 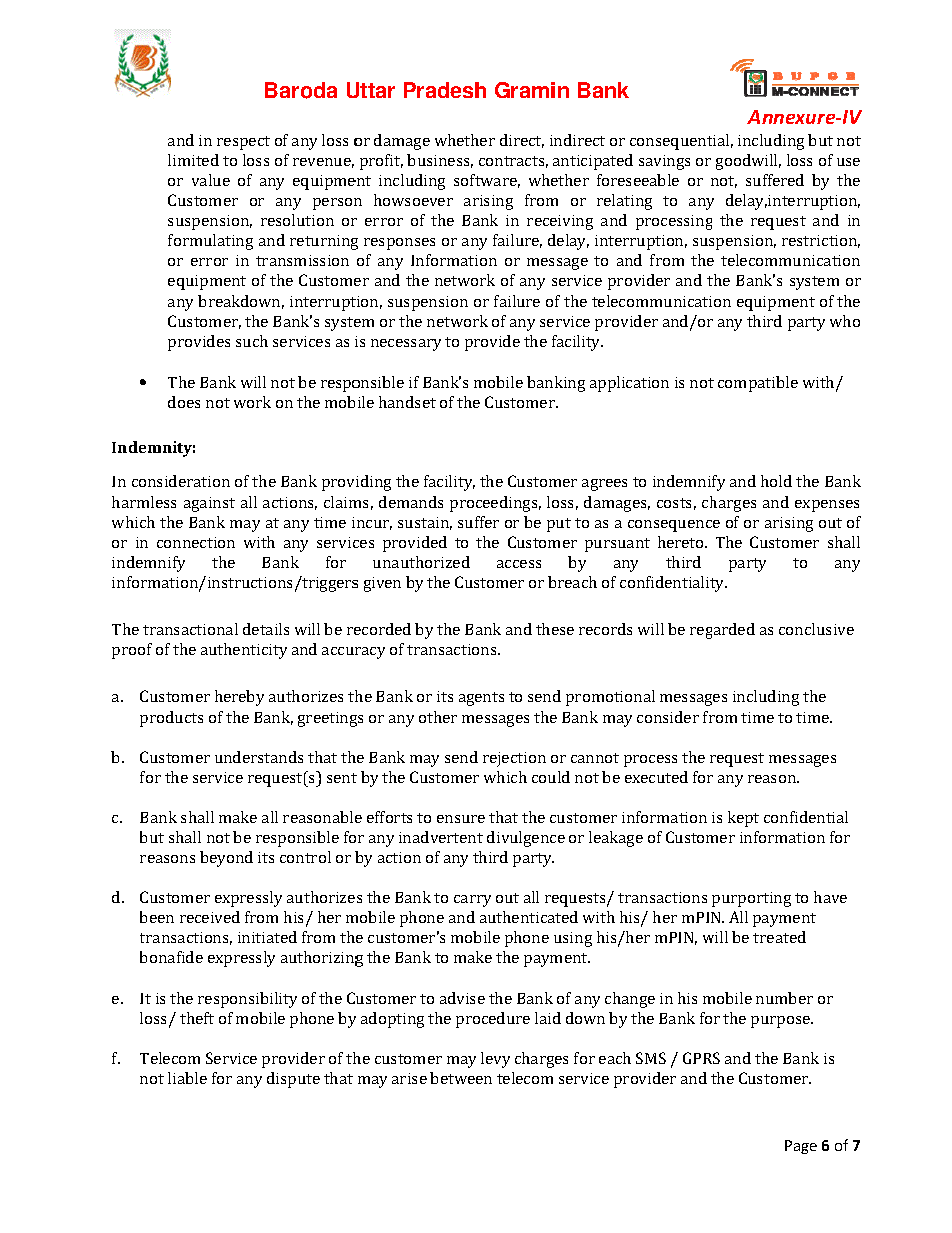 What do you see at coordinates (751, 899) in the screenshot?
I see `purporting` at bounding box center [751, 899].
